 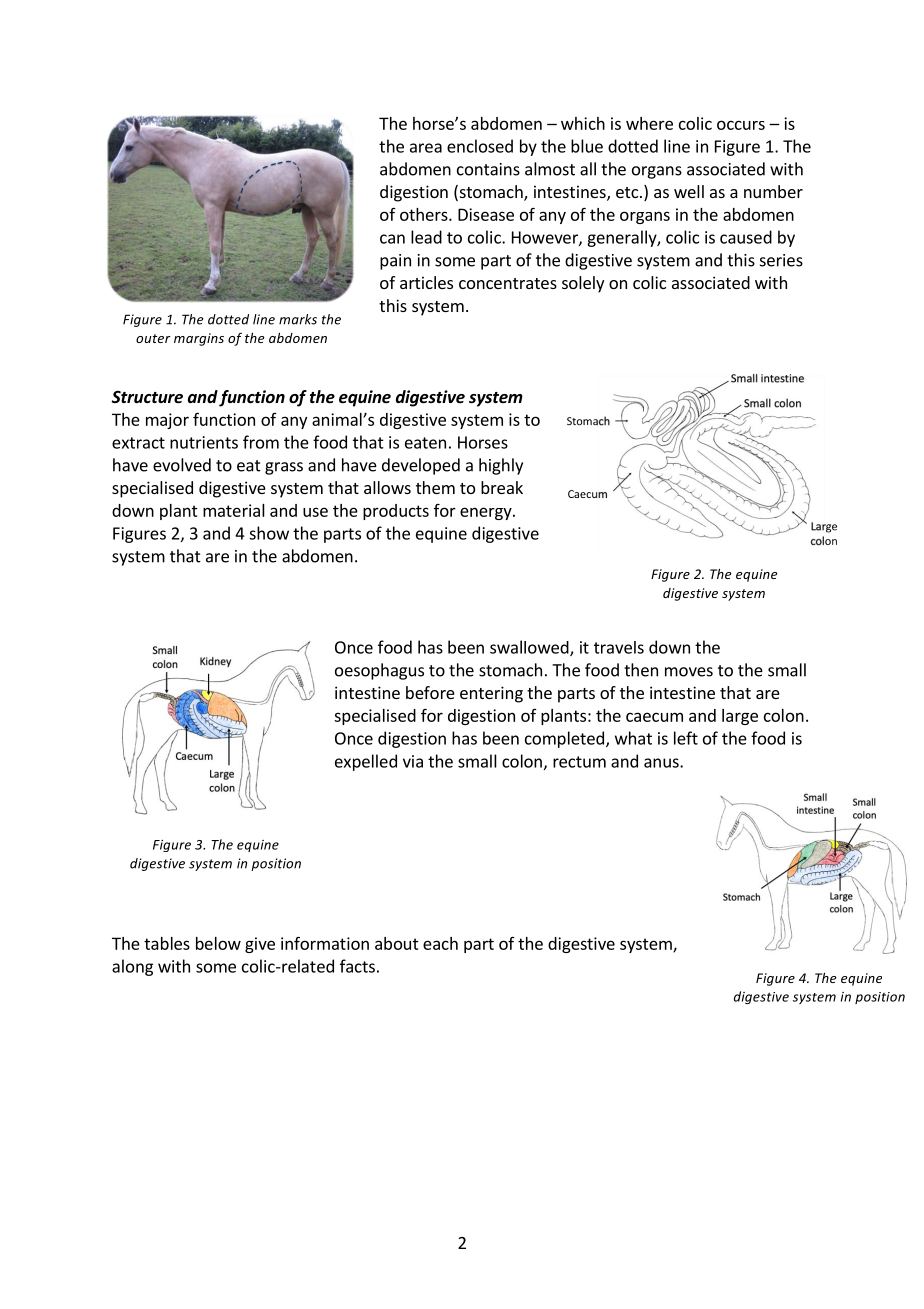 I want to click on eaten, so click(x=425, y=443).
